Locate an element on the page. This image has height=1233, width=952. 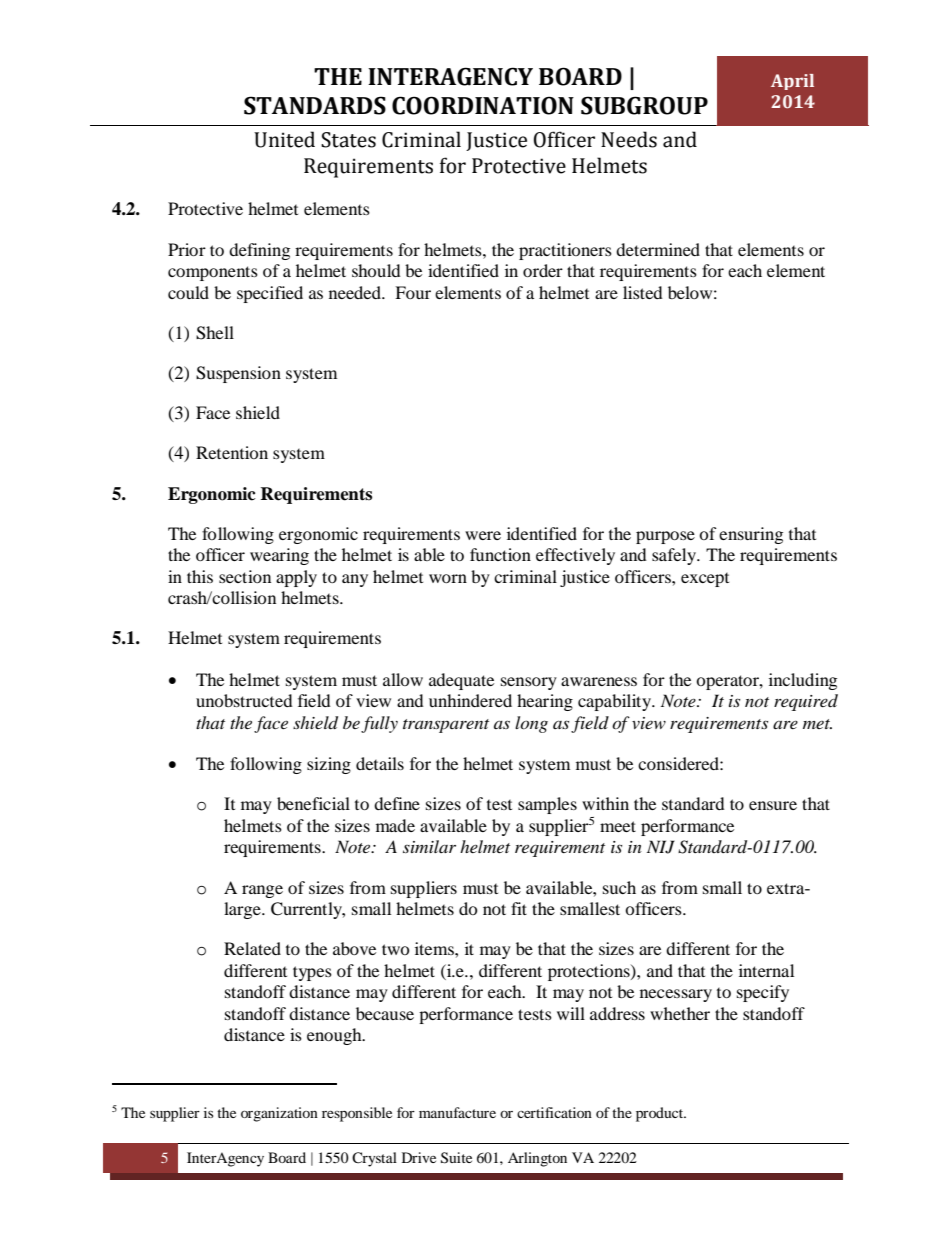
April is located at coordinates (792, 82).
